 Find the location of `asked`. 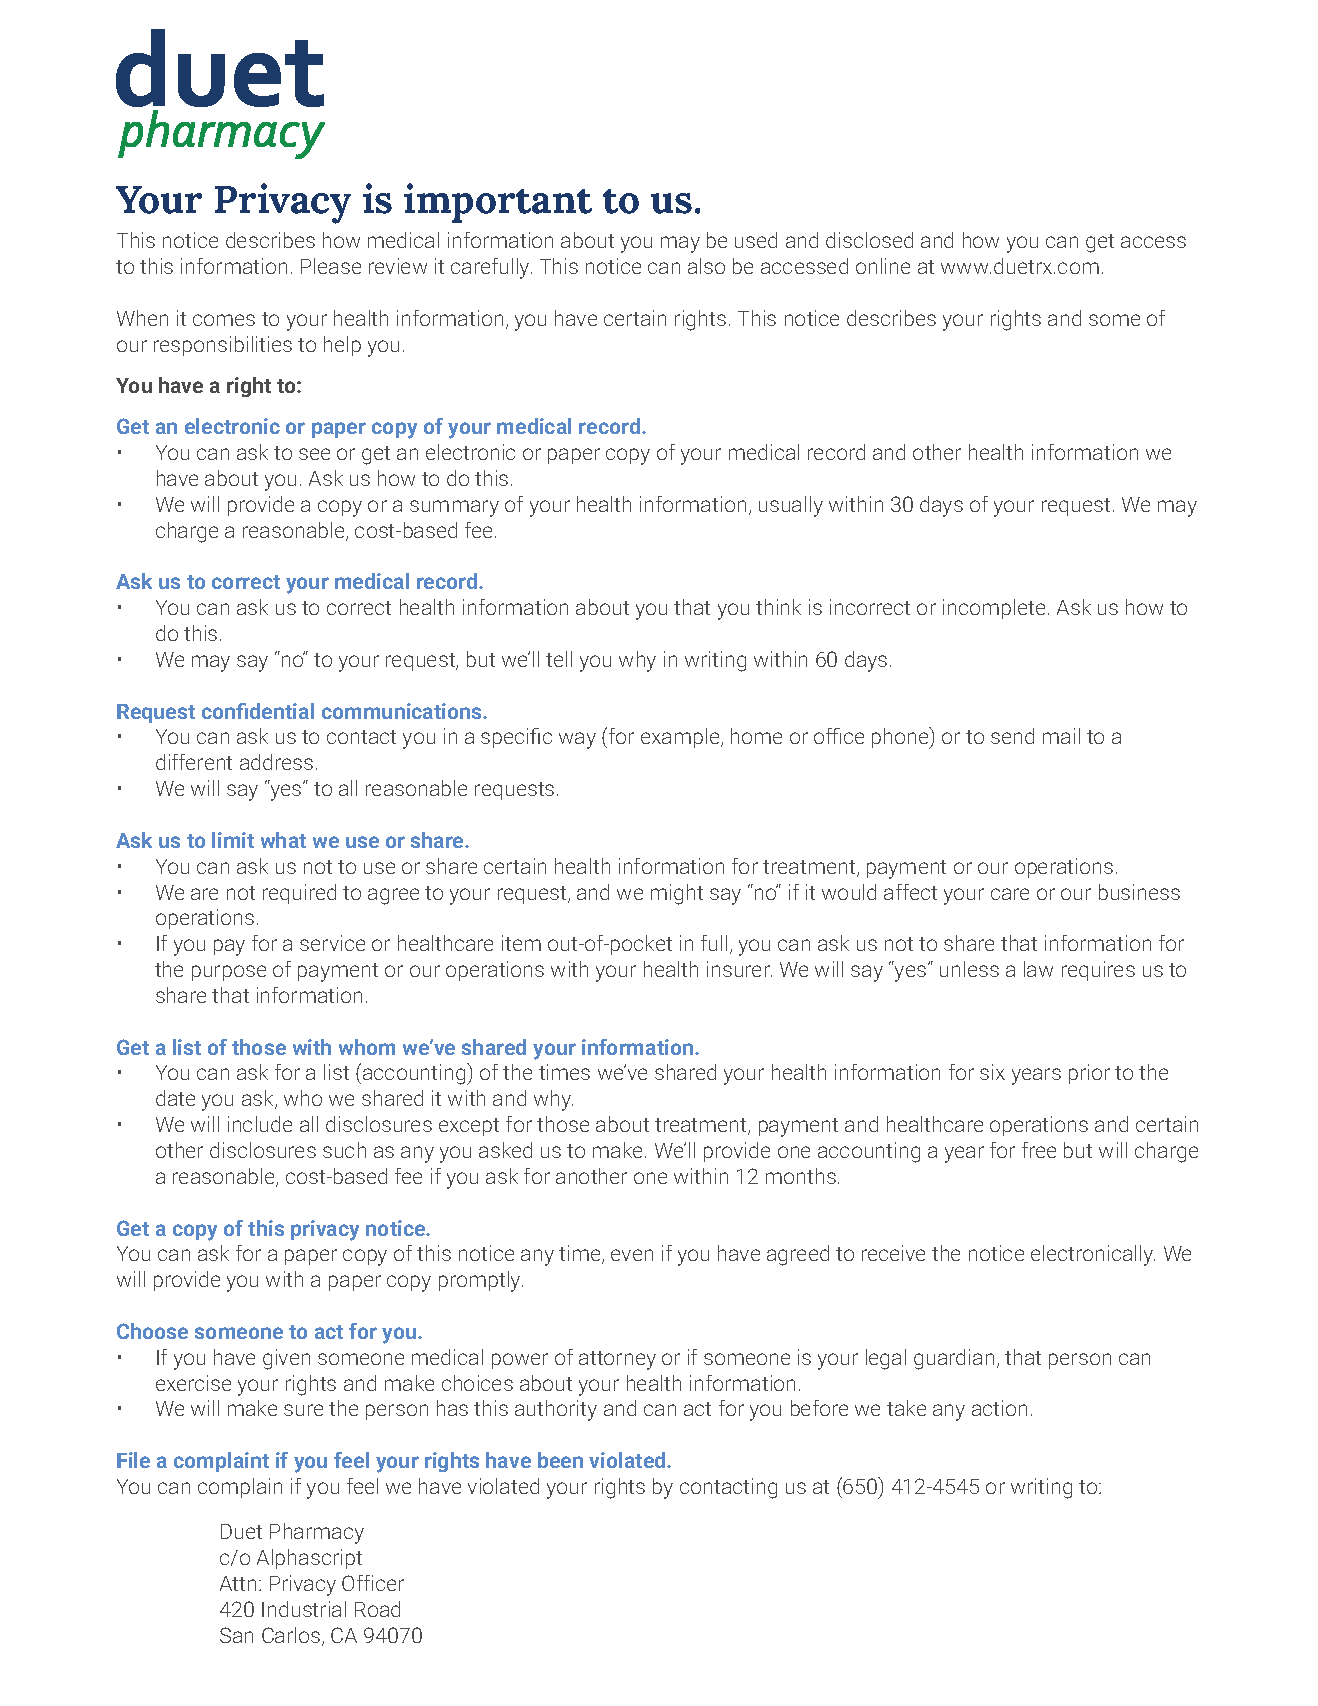

asked is located at coordinates (505, 1150).
